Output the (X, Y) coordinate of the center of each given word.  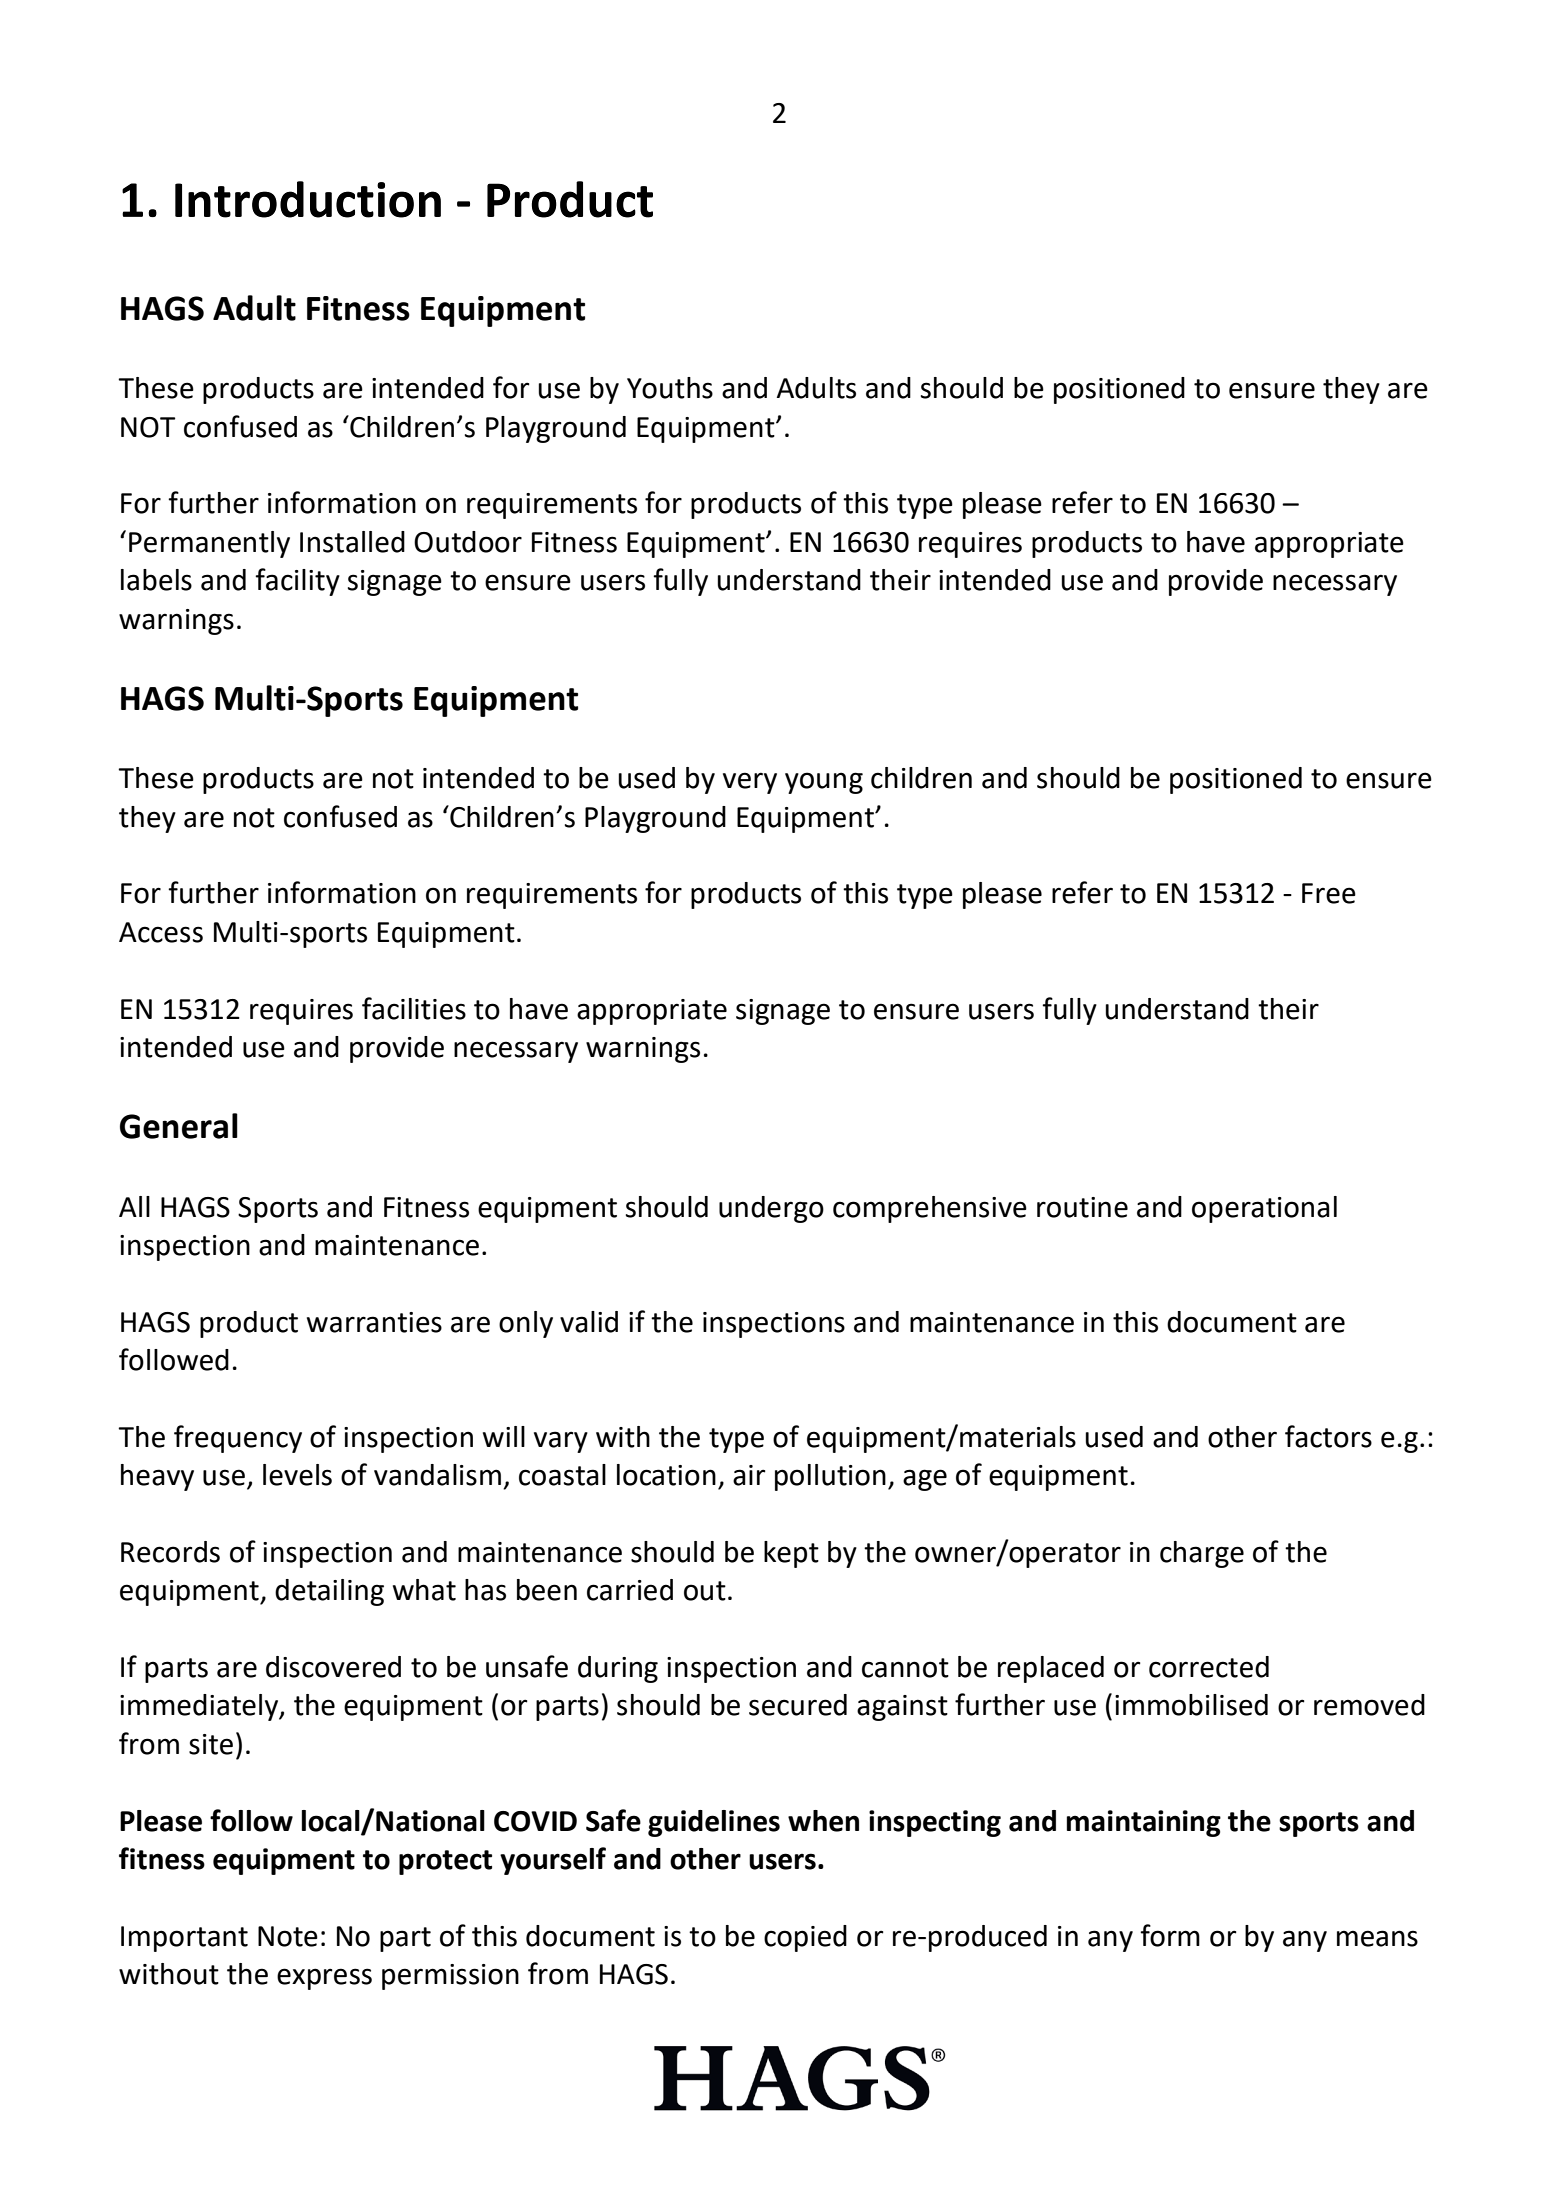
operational (1264, 1209)
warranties (374, 1322)
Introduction (308, 199)
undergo (771, 1209)
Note (288, 1936)
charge (1202, 1554)
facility (297, 582)
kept (791, 1554)
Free (1329, 893)
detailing (329, 1592)
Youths (670, 388)
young (824, 783)
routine (1082, 1207)
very (750, 783)
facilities (414, 1008)
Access (161, 932)
